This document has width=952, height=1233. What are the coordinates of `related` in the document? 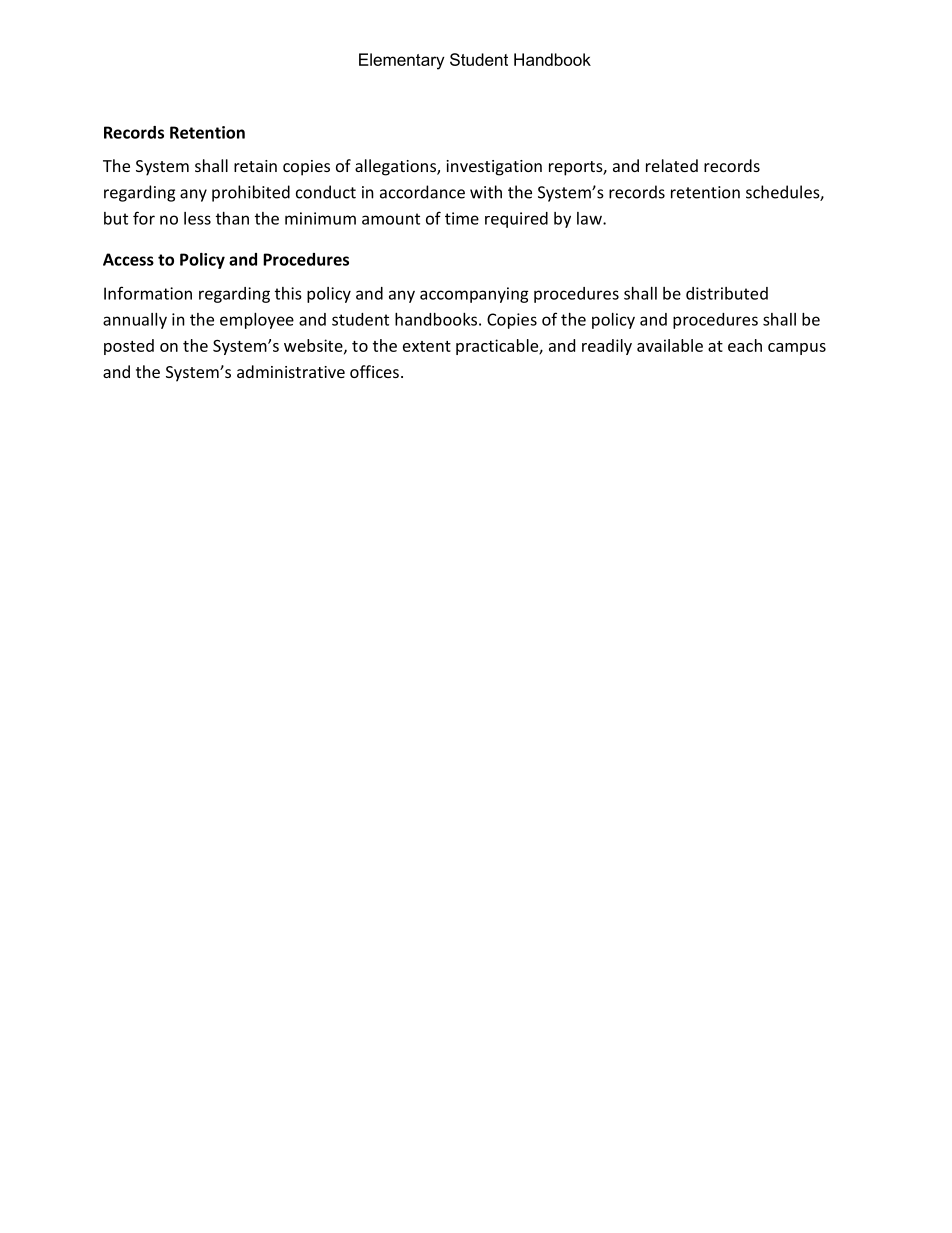 It's located at (672, 165).
